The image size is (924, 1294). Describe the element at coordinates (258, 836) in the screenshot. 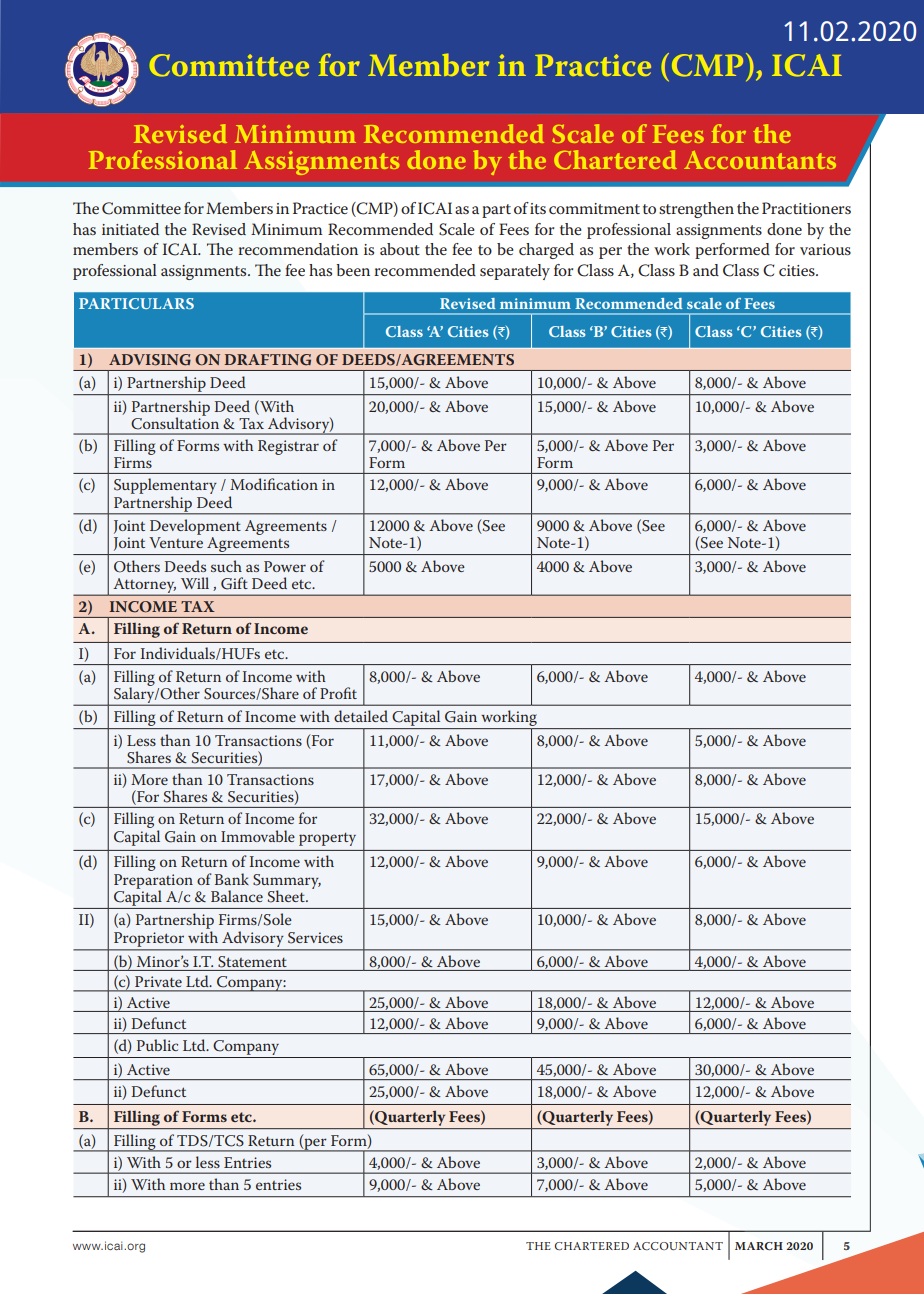

I see `Immovable` at that location.
